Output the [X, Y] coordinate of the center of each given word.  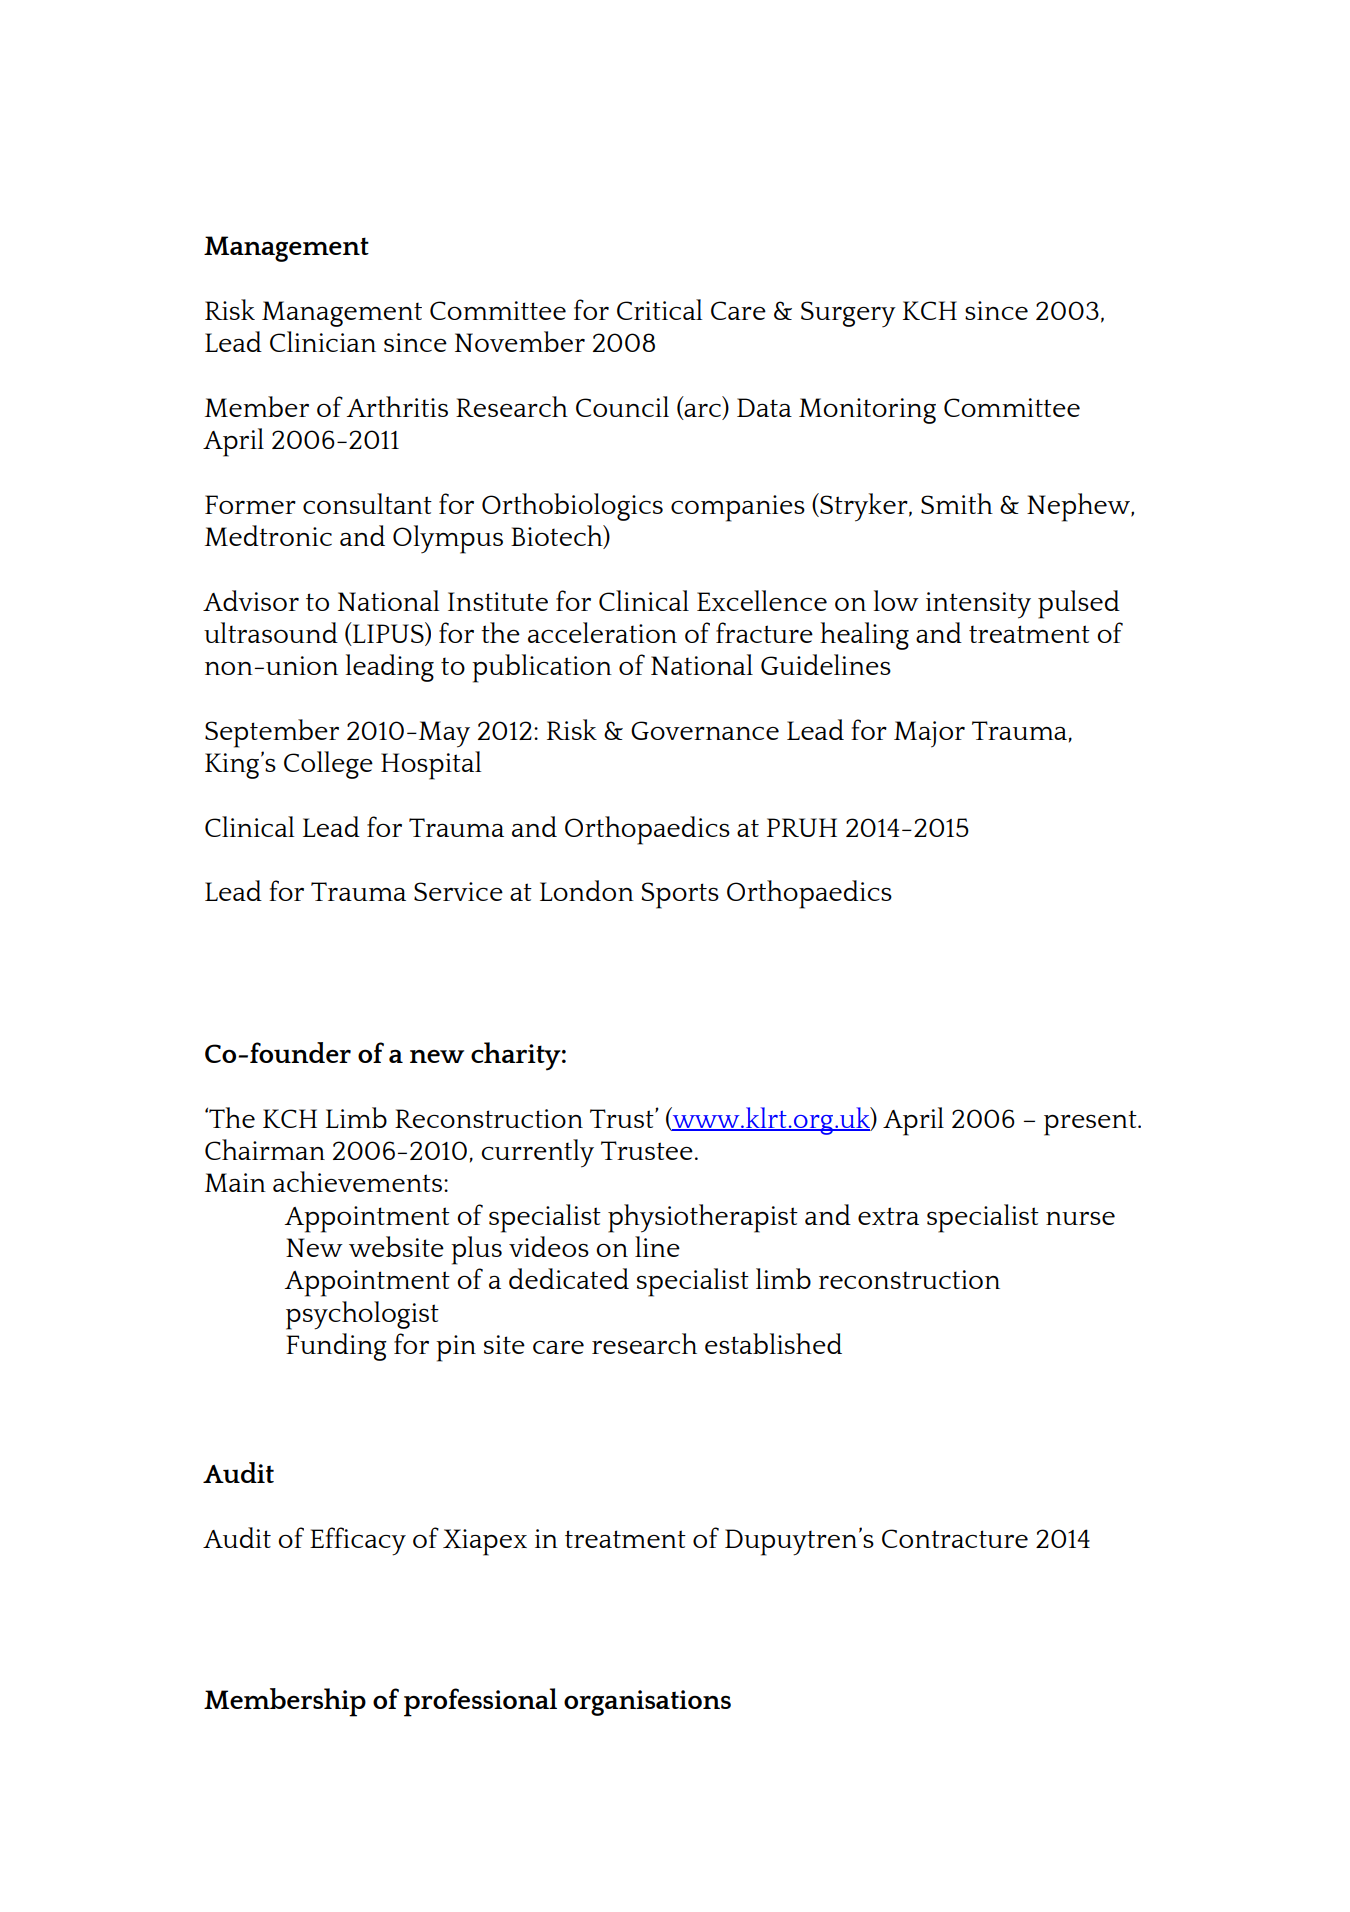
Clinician [323, 341]
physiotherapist [703, 1218]
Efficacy [358, 1541]
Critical [659, 309]
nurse [1080, 1218]
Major [929, 734]
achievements [359, 1181]
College [328, 765]
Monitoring [867, 411]
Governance [705, 730]
